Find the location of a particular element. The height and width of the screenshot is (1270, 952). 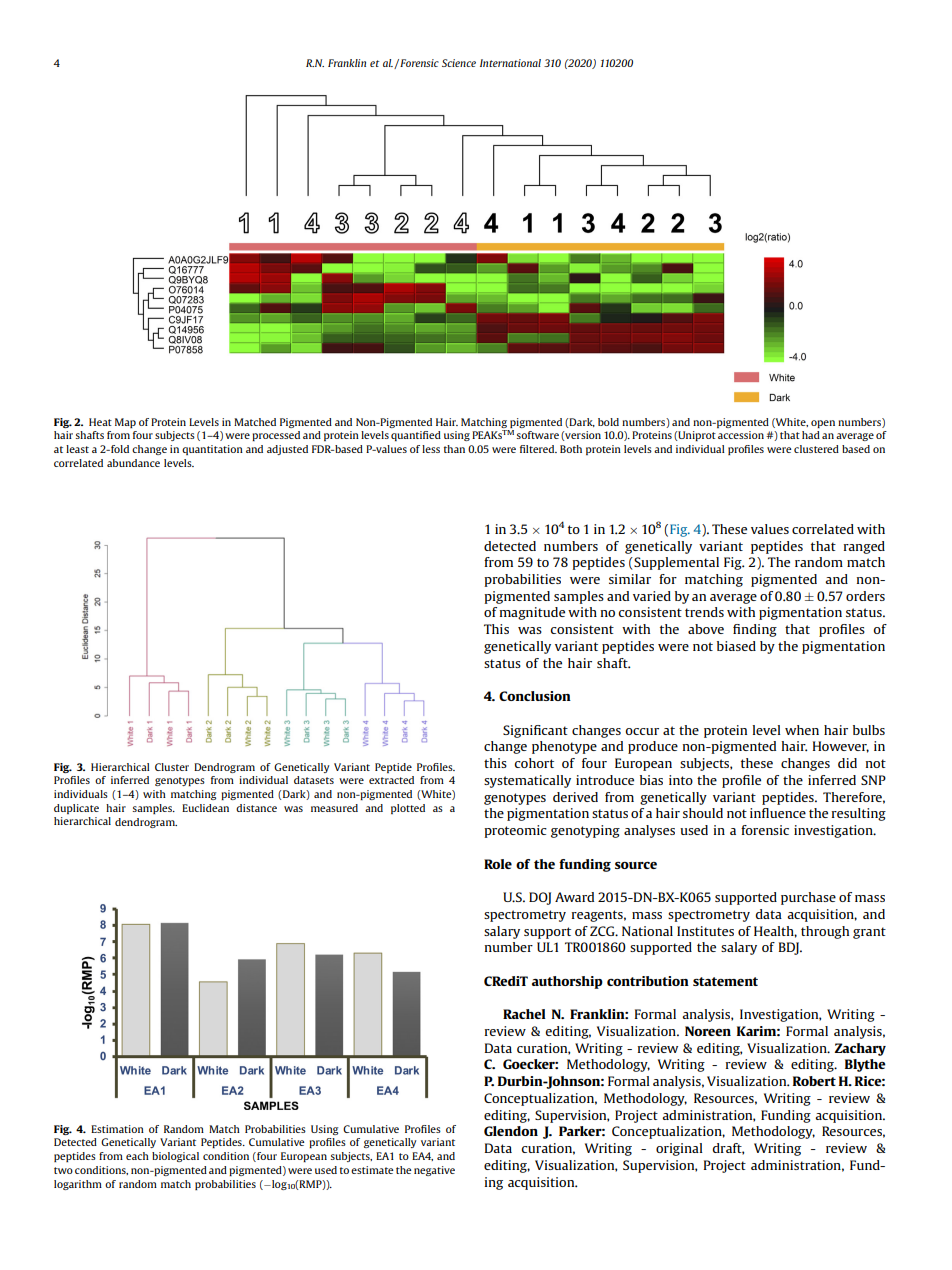

Role is located at coordinates (498, 864).
